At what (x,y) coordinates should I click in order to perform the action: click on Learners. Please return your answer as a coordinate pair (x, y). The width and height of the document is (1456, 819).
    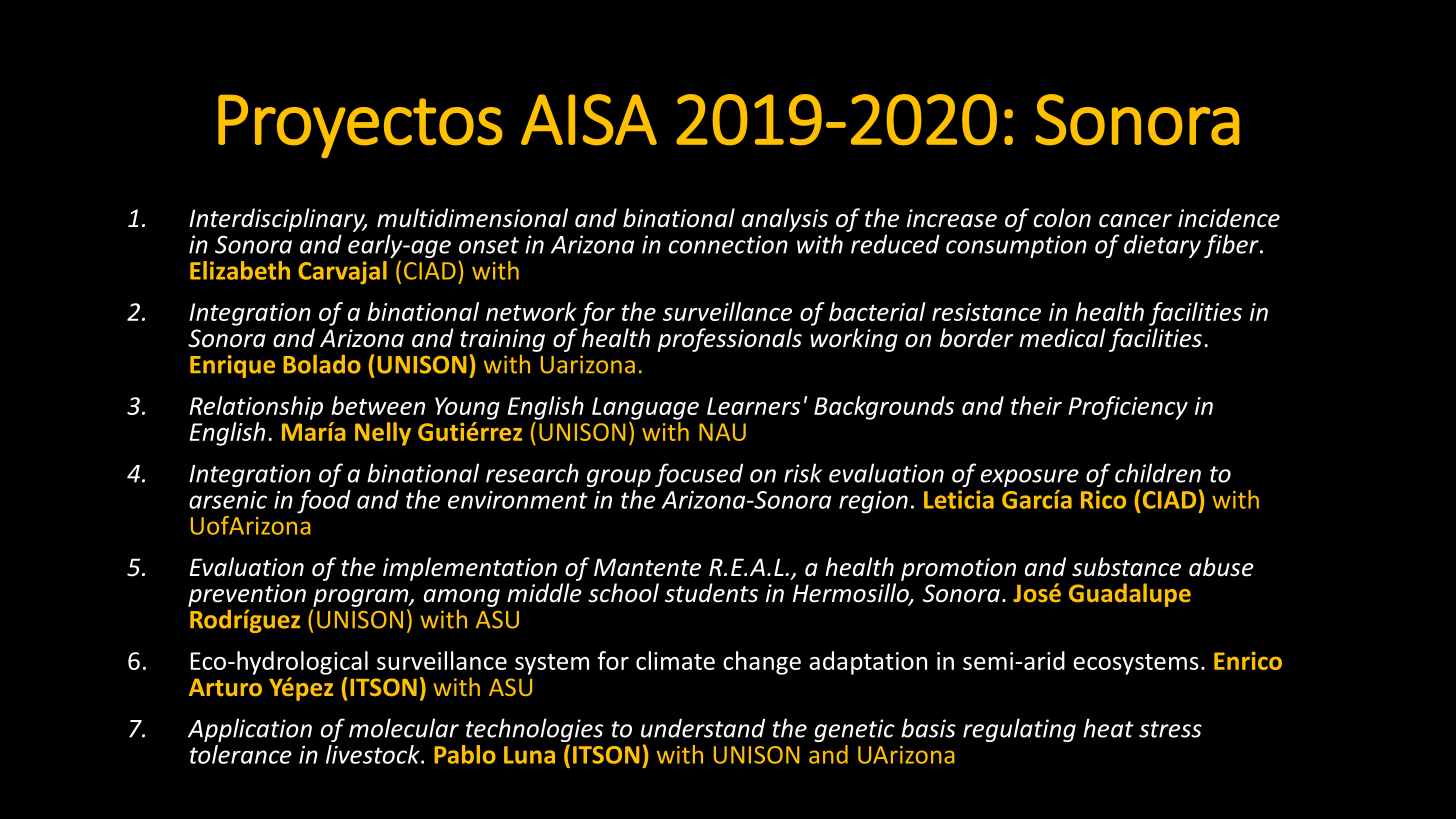
    Looking at the image, I should click on (753, 406).
